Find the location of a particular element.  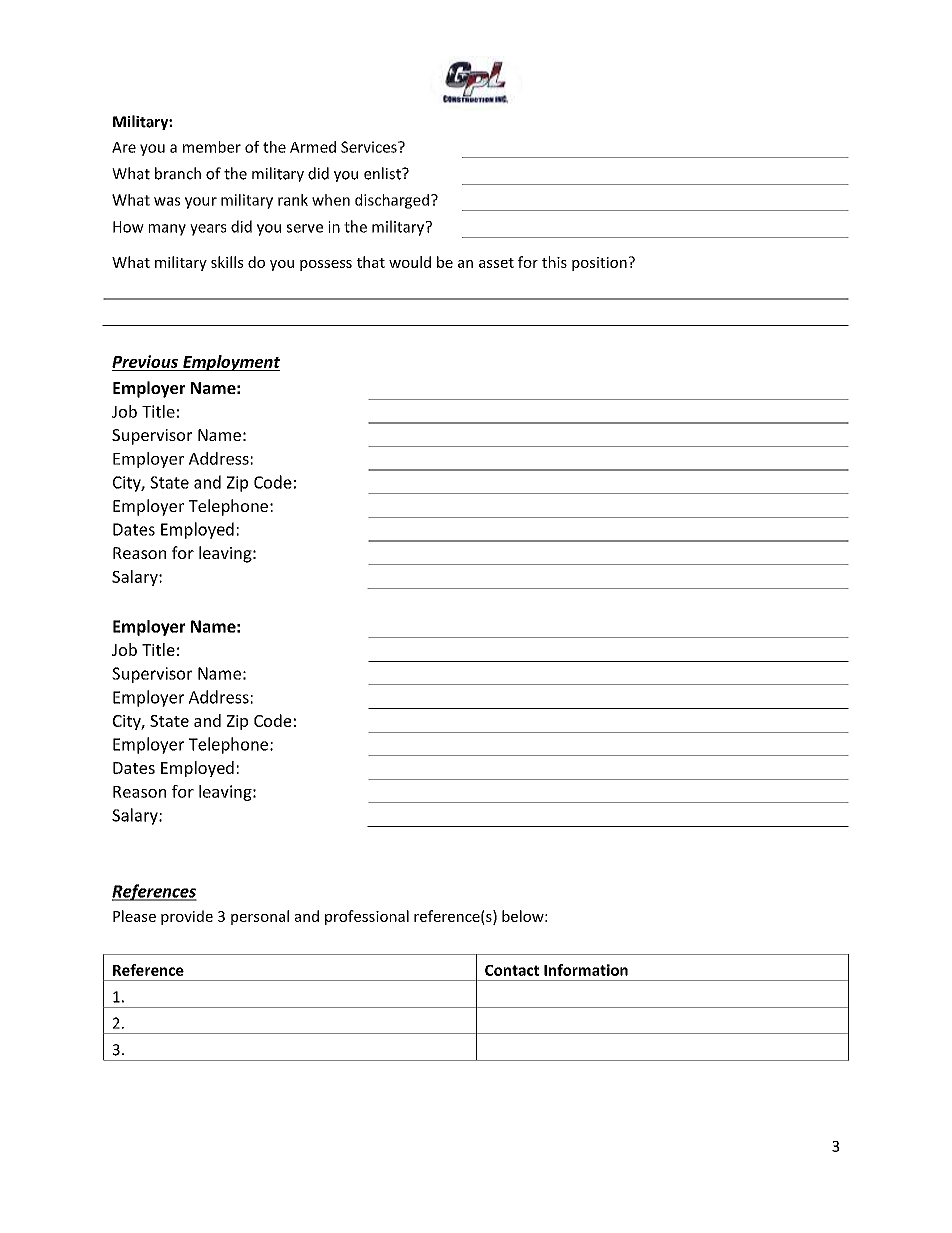

branch is located at coordinates (178, 173).
